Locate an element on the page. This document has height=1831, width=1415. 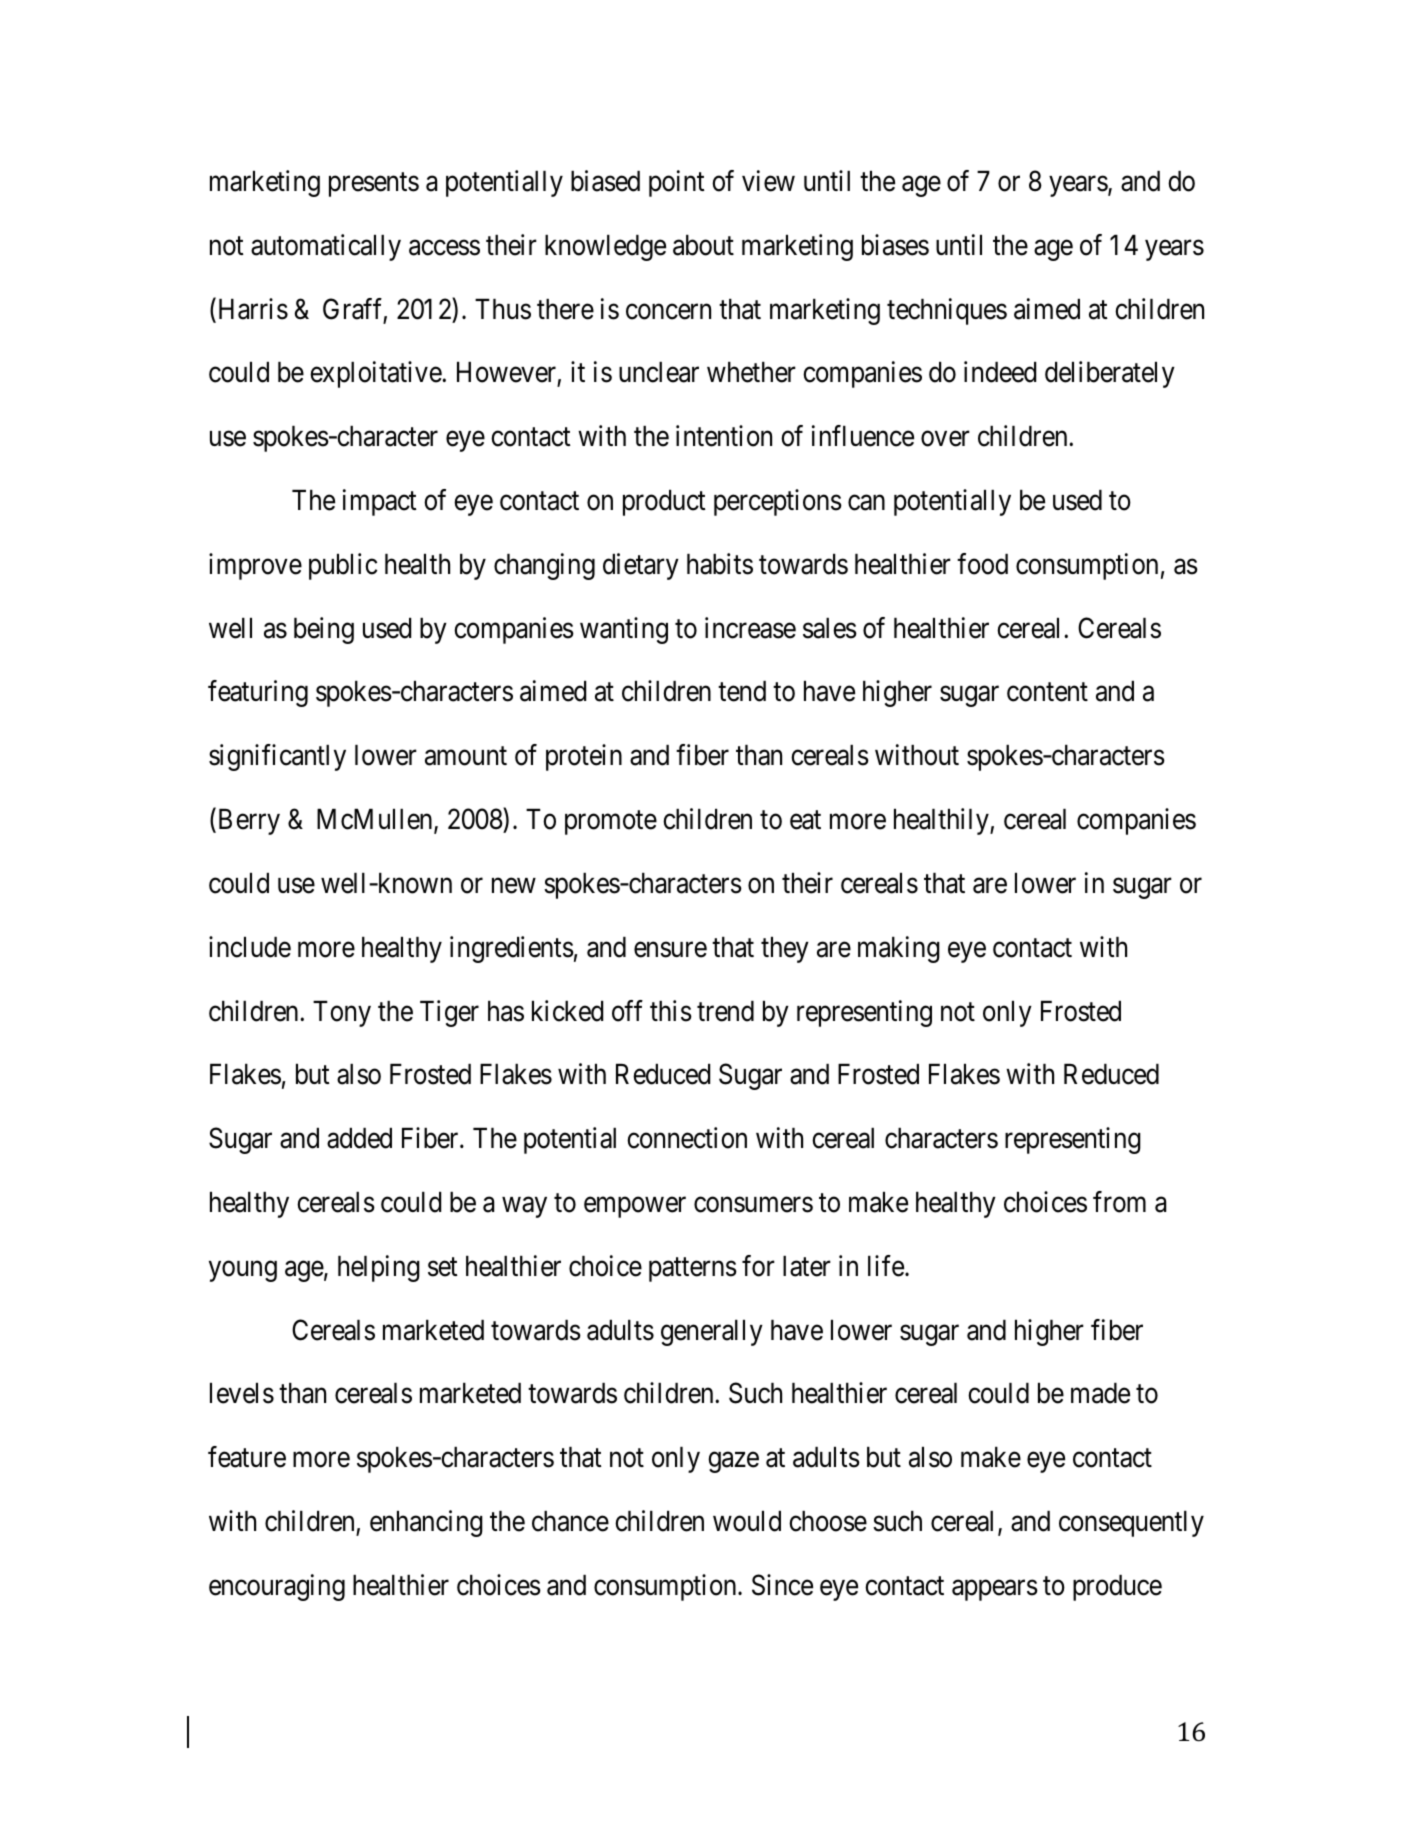
making is located at coordinates (899, 949).
